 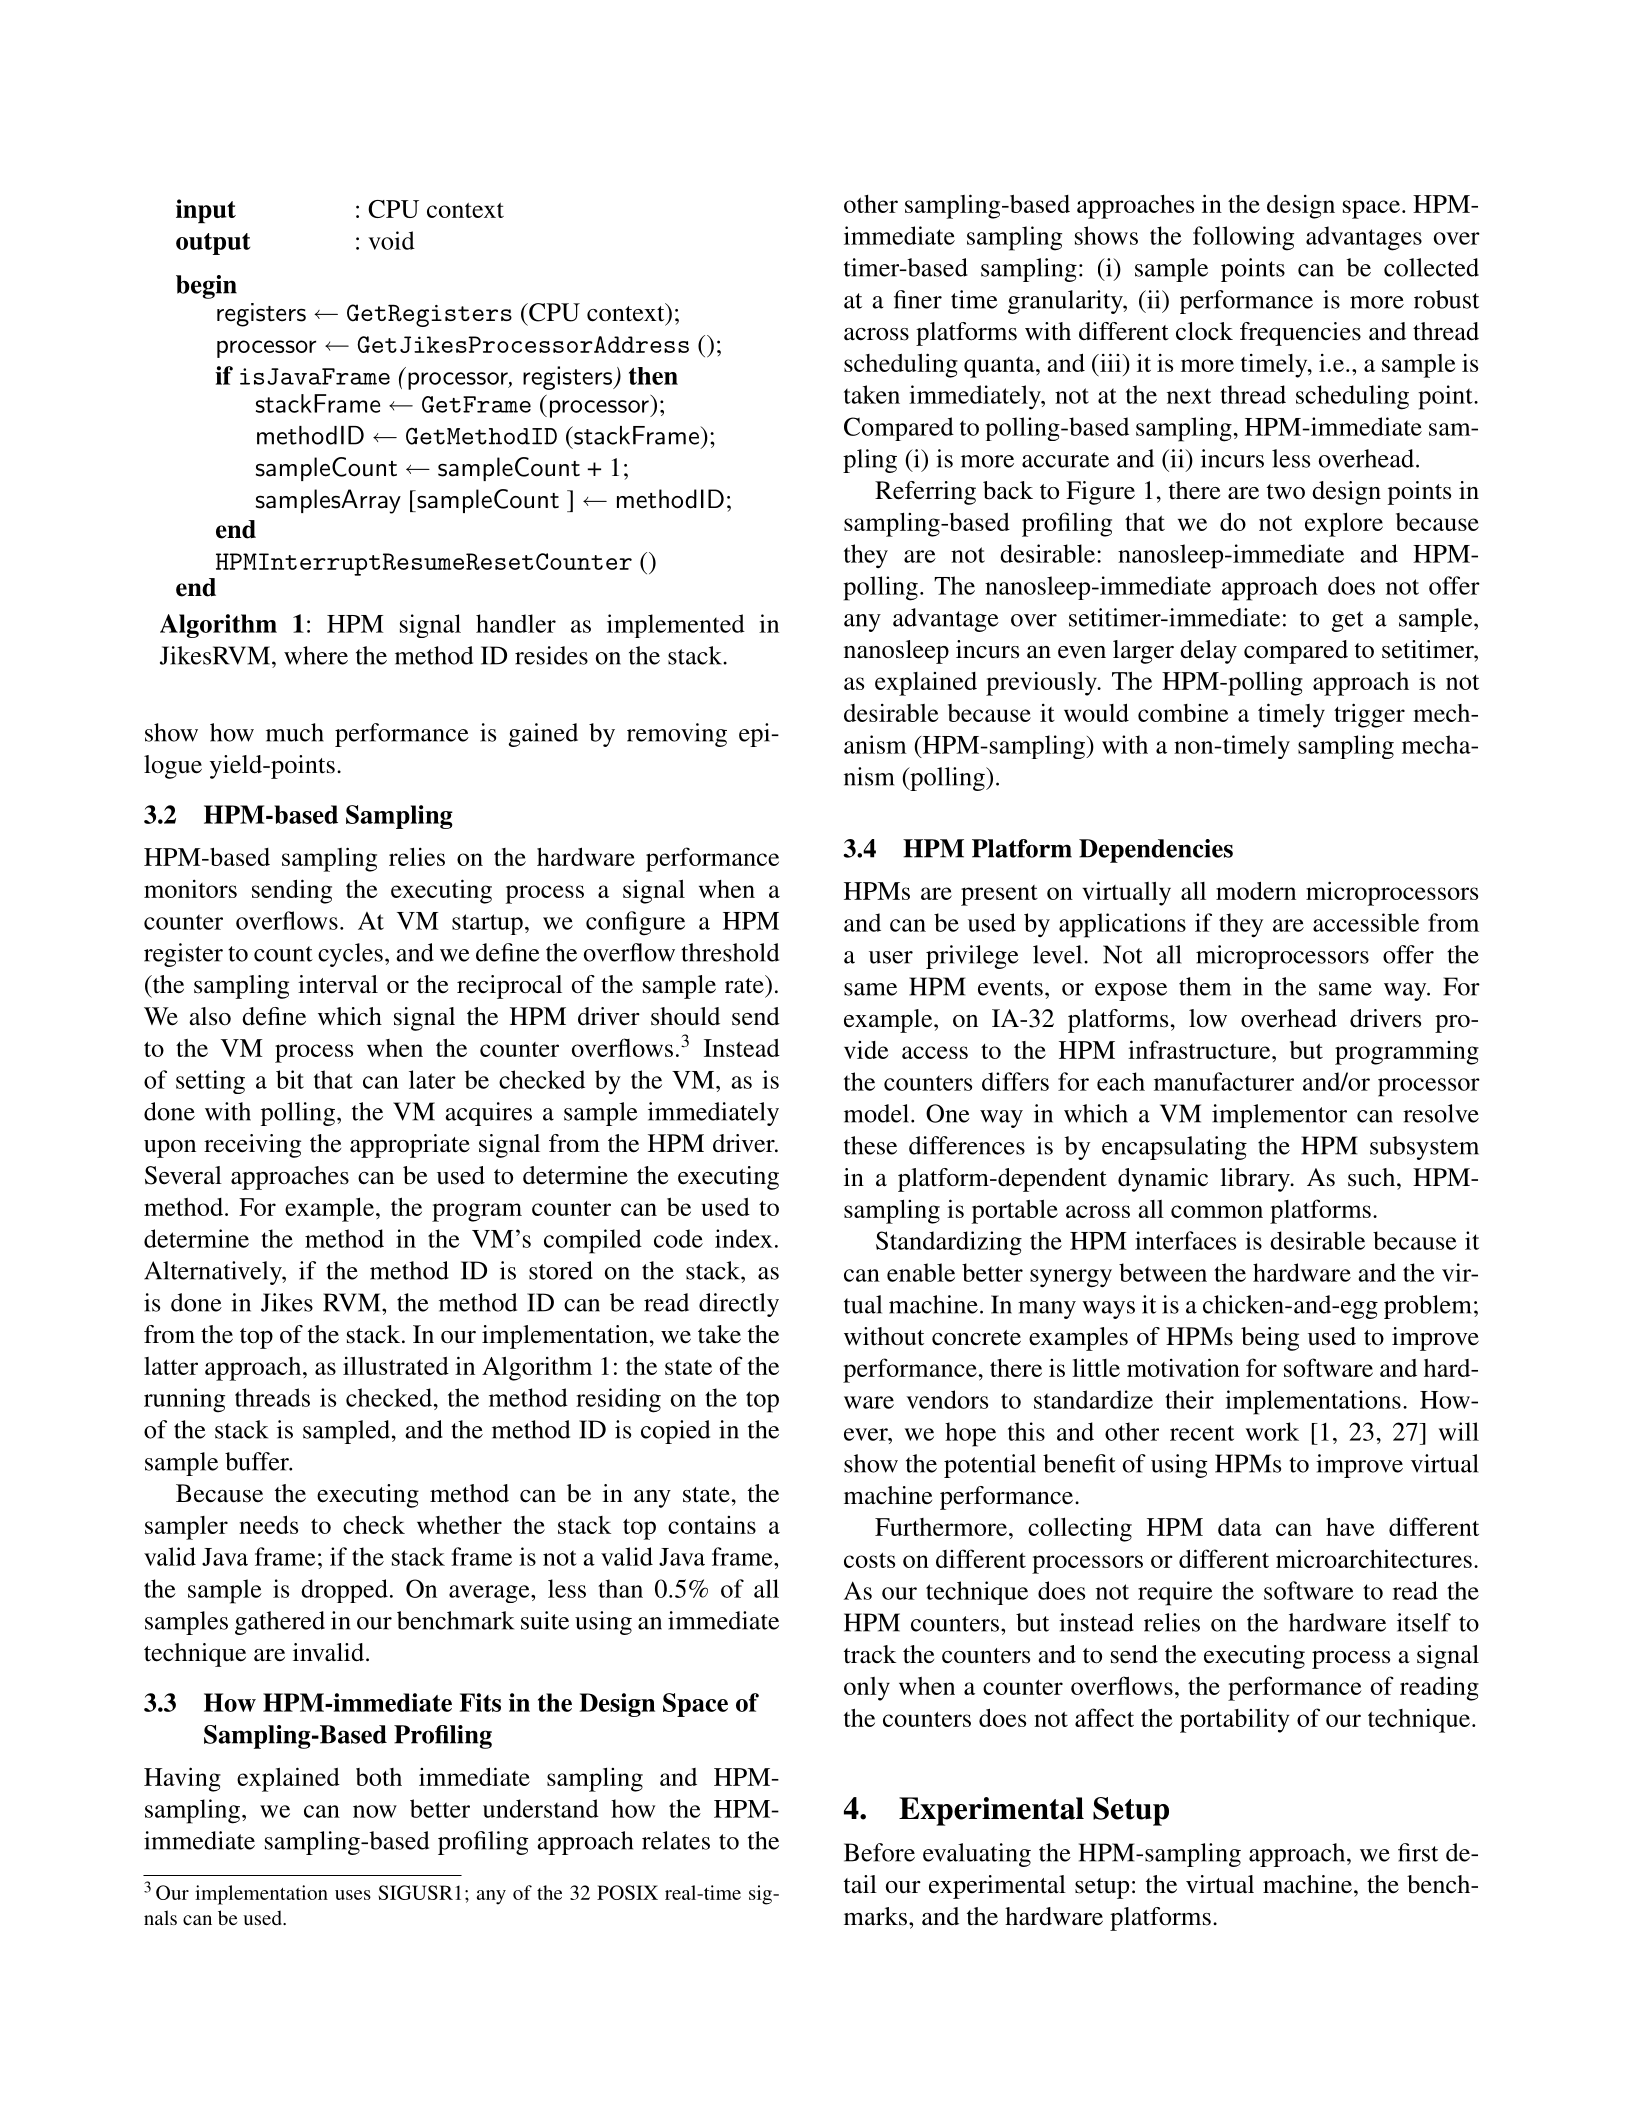 I want to click on finer, so click(x=918, y=299).
